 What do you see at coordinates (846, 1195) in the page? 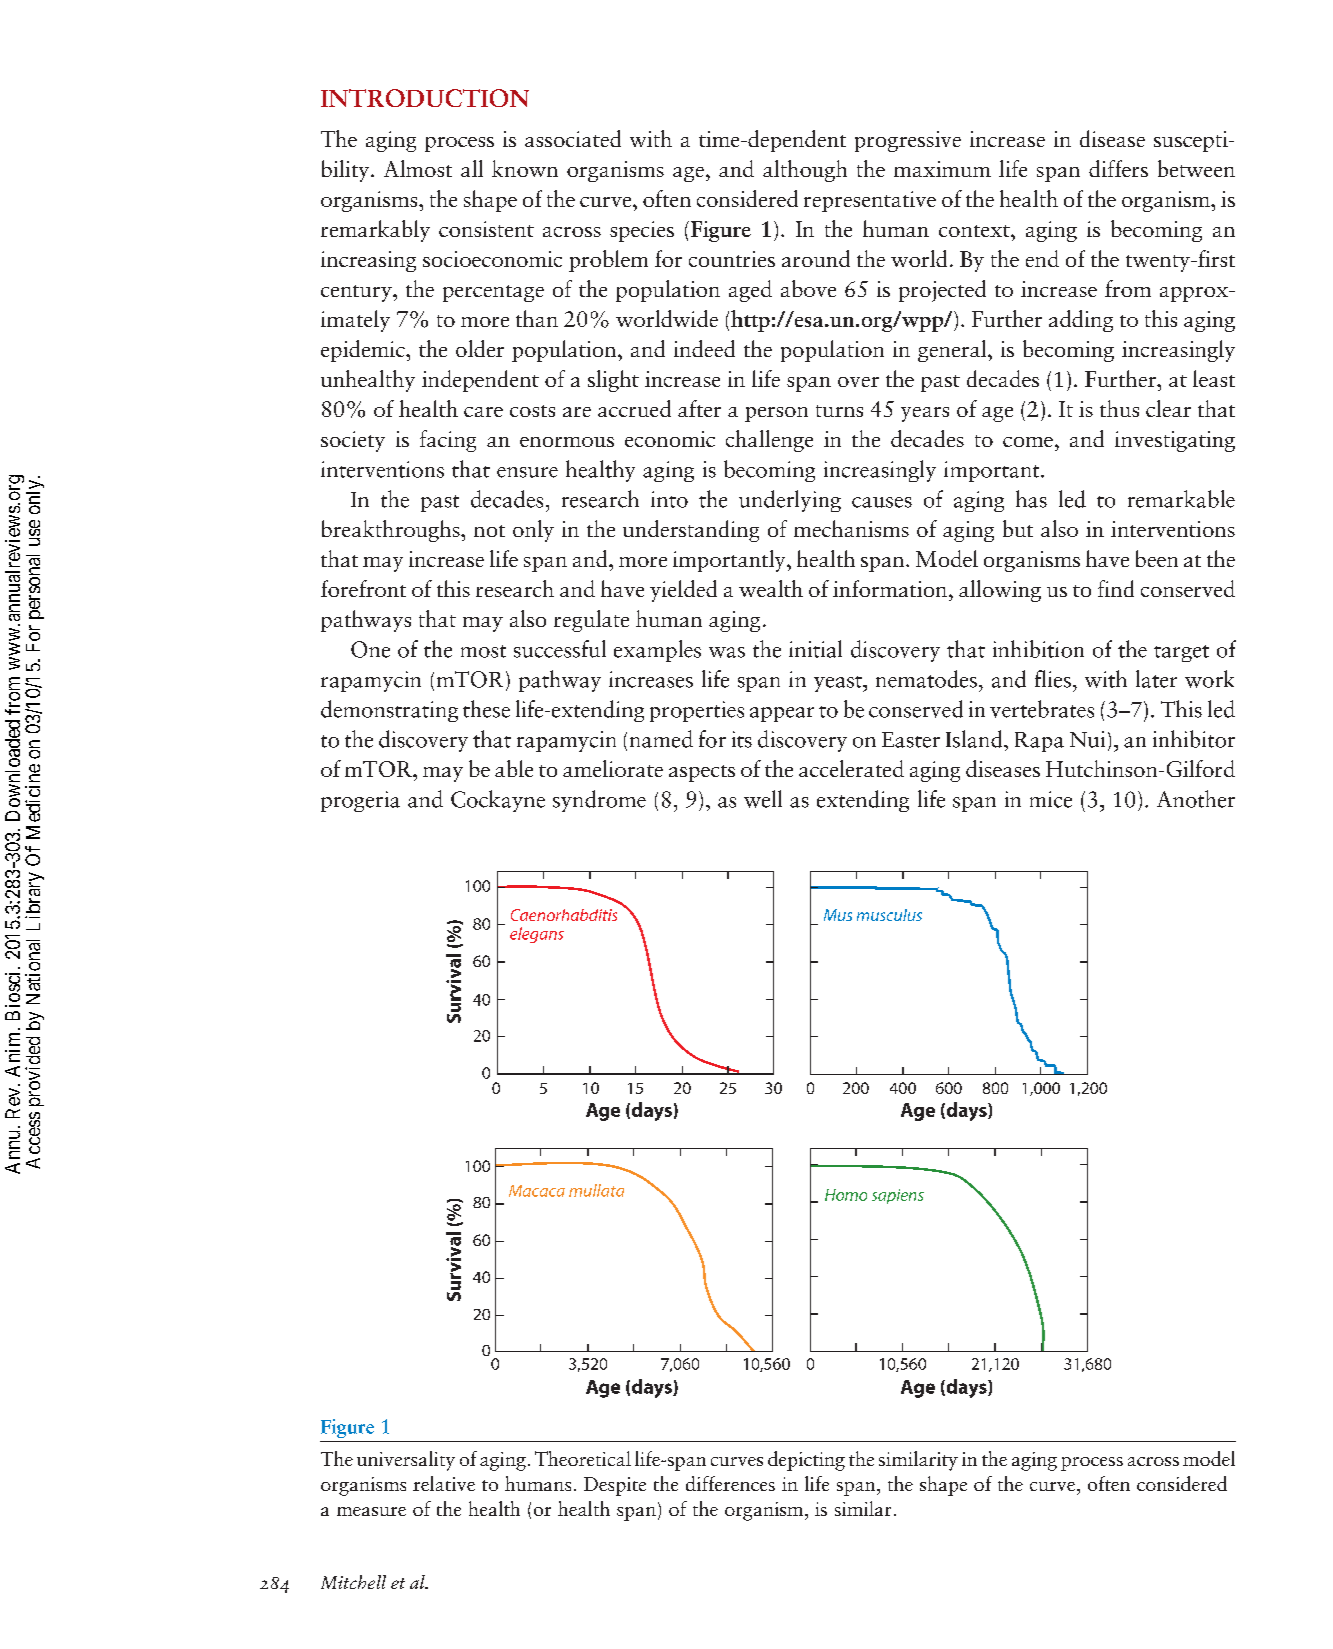
I see `Homo` at bounding box center [846, 1195].
